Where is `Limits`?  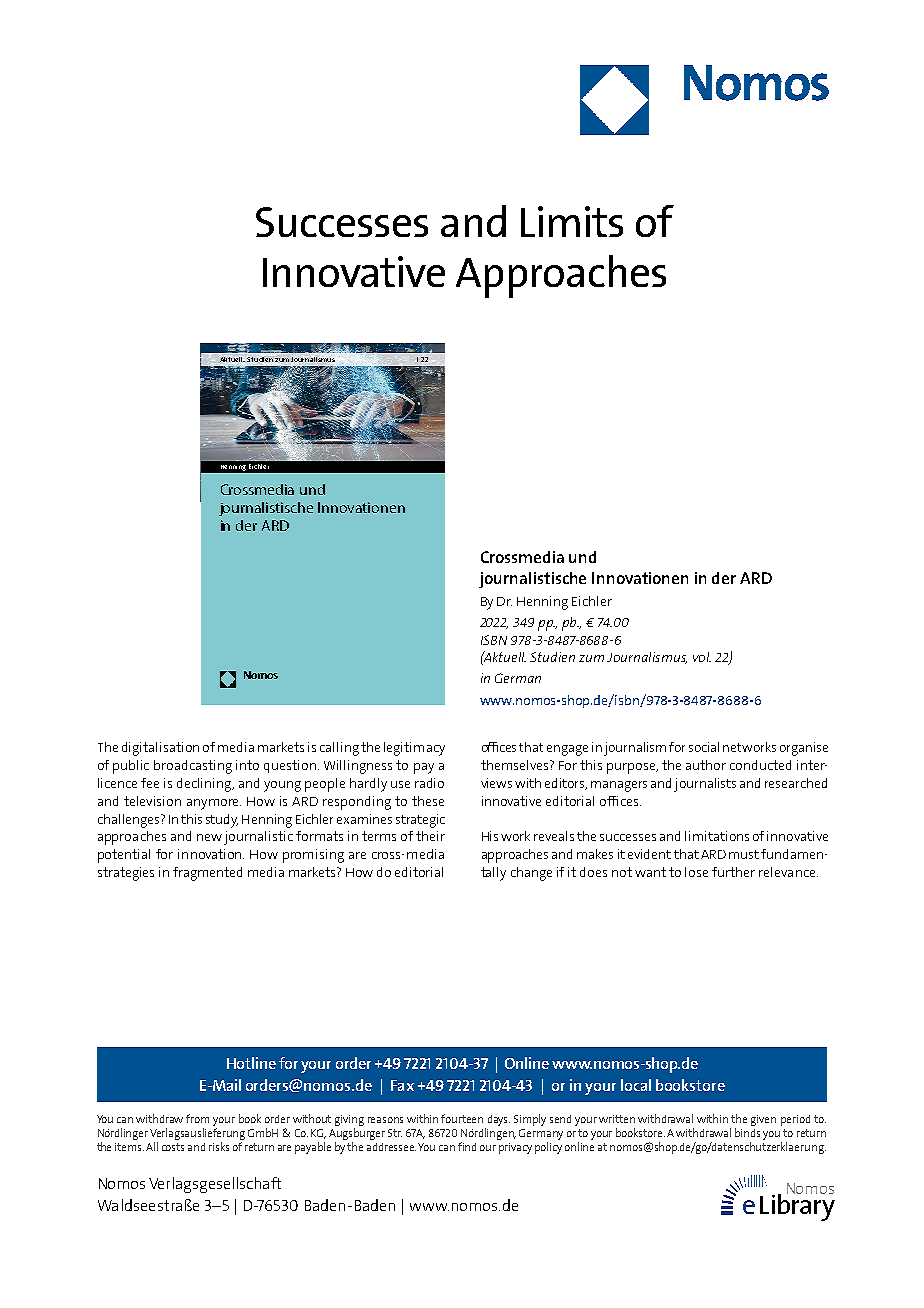
Limits is located at coordinates (572, 221).
